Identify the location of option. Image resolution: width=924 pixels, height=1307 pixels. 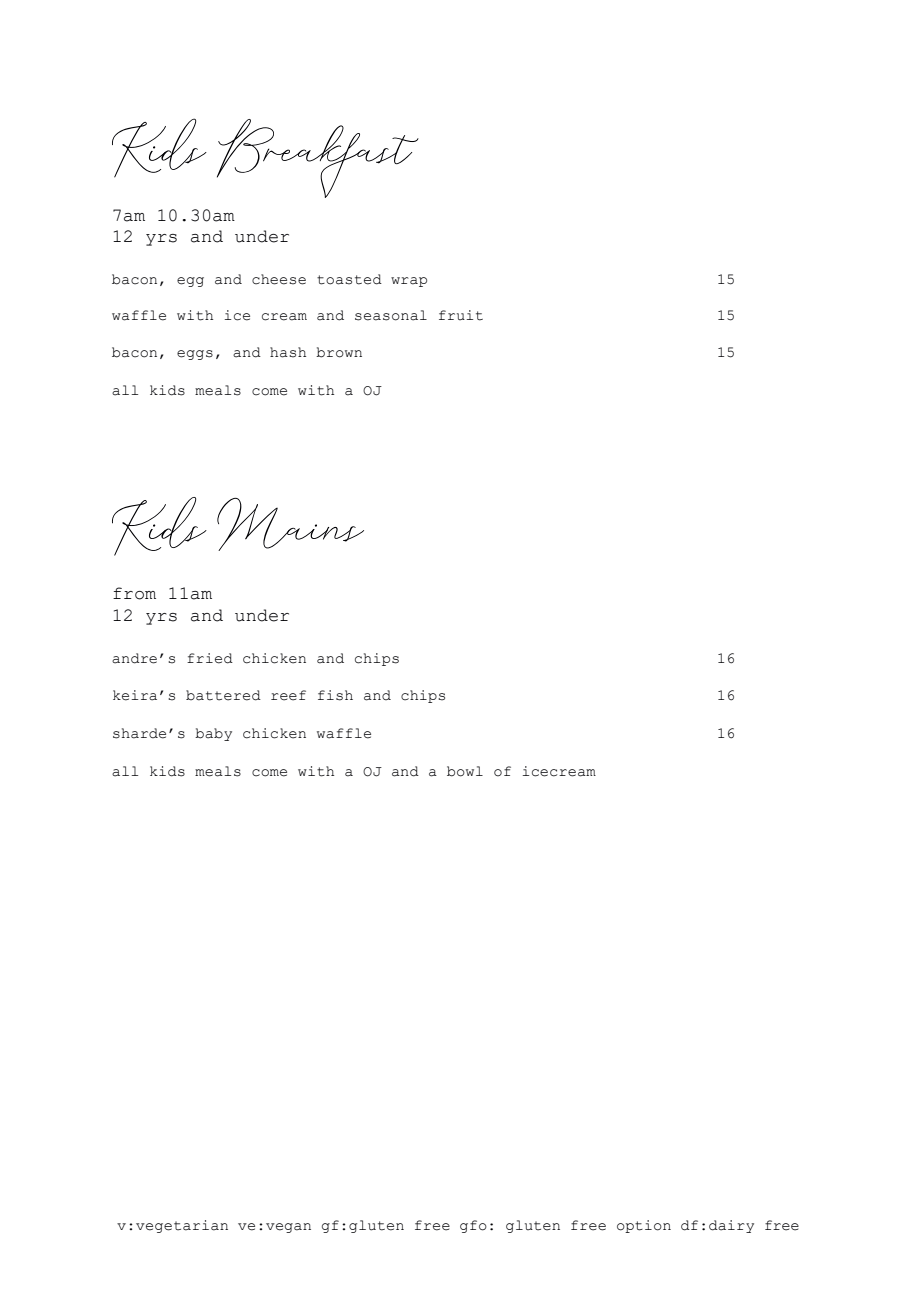
(644, 1226).
